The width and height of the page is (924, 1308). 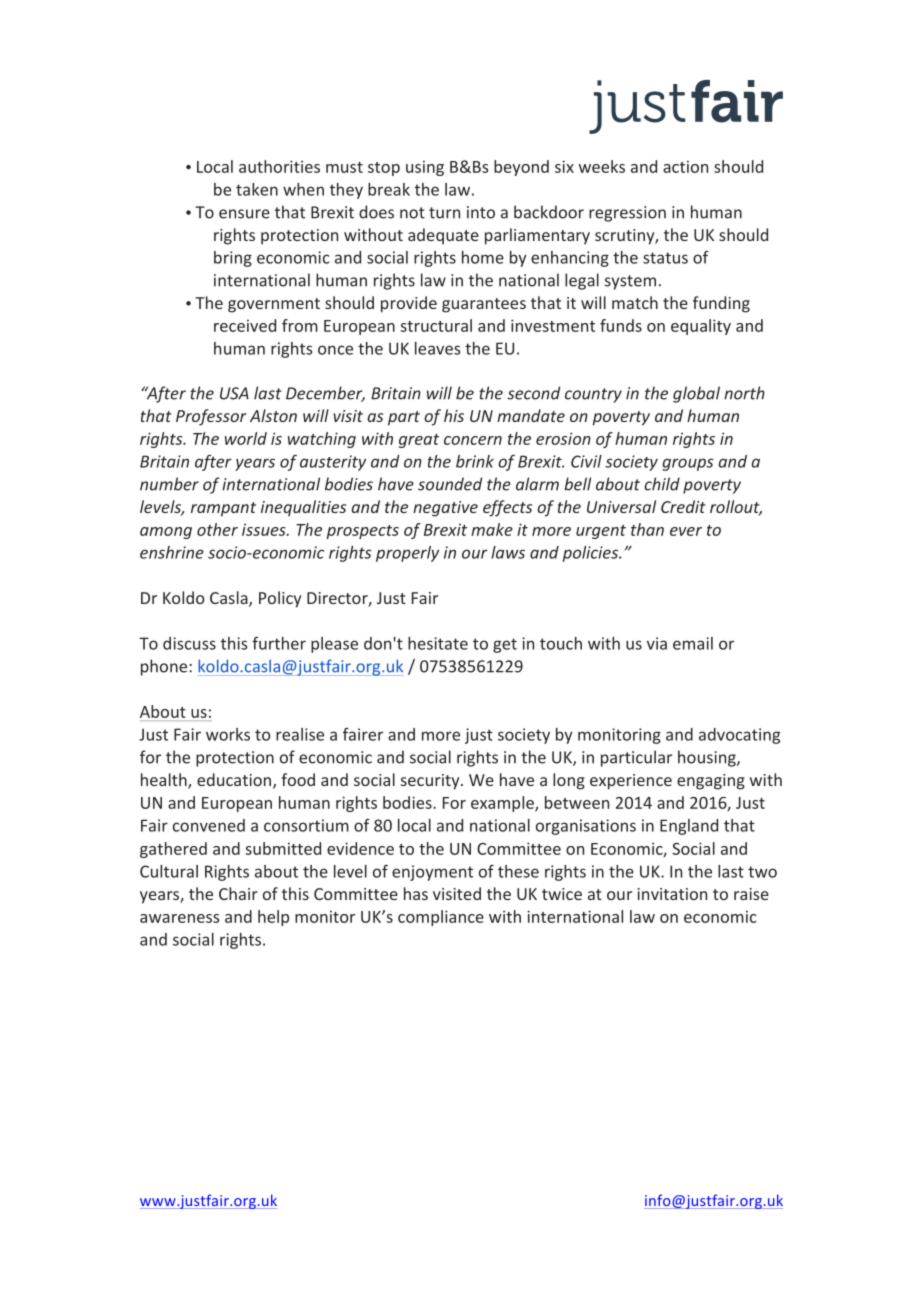 What do you see at coordinates (685, 166) in the page?
I see `action` at bounding box center [685, 166].
